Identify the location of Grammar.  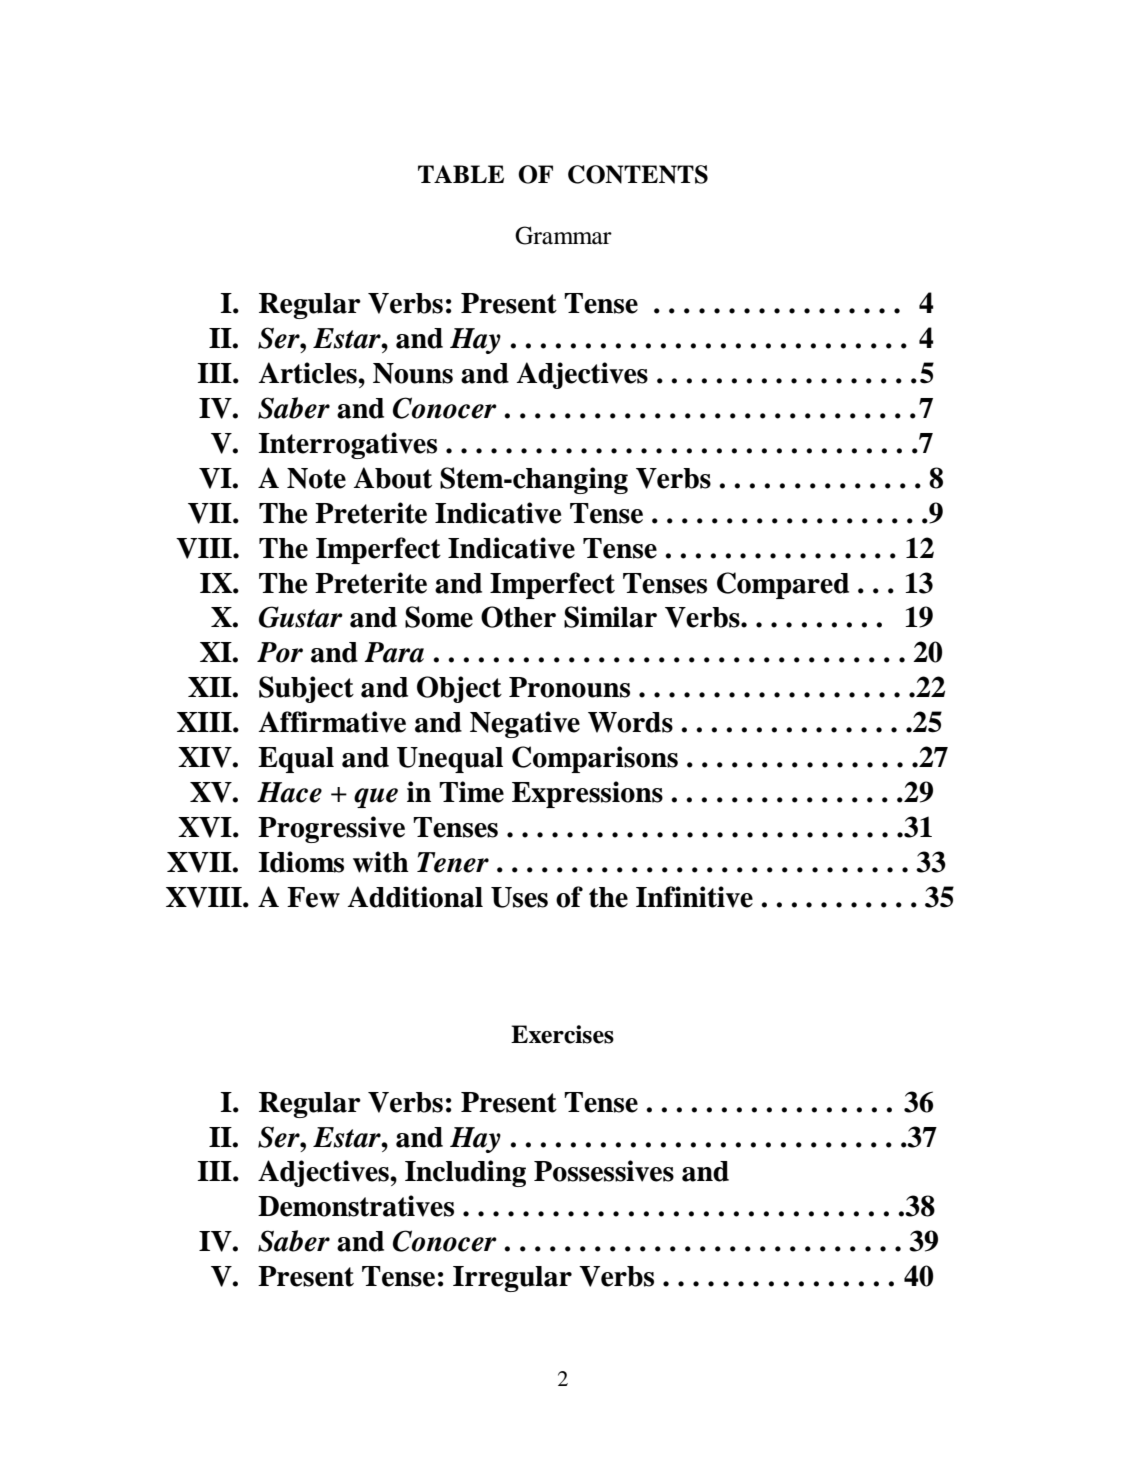
(563, 235).
